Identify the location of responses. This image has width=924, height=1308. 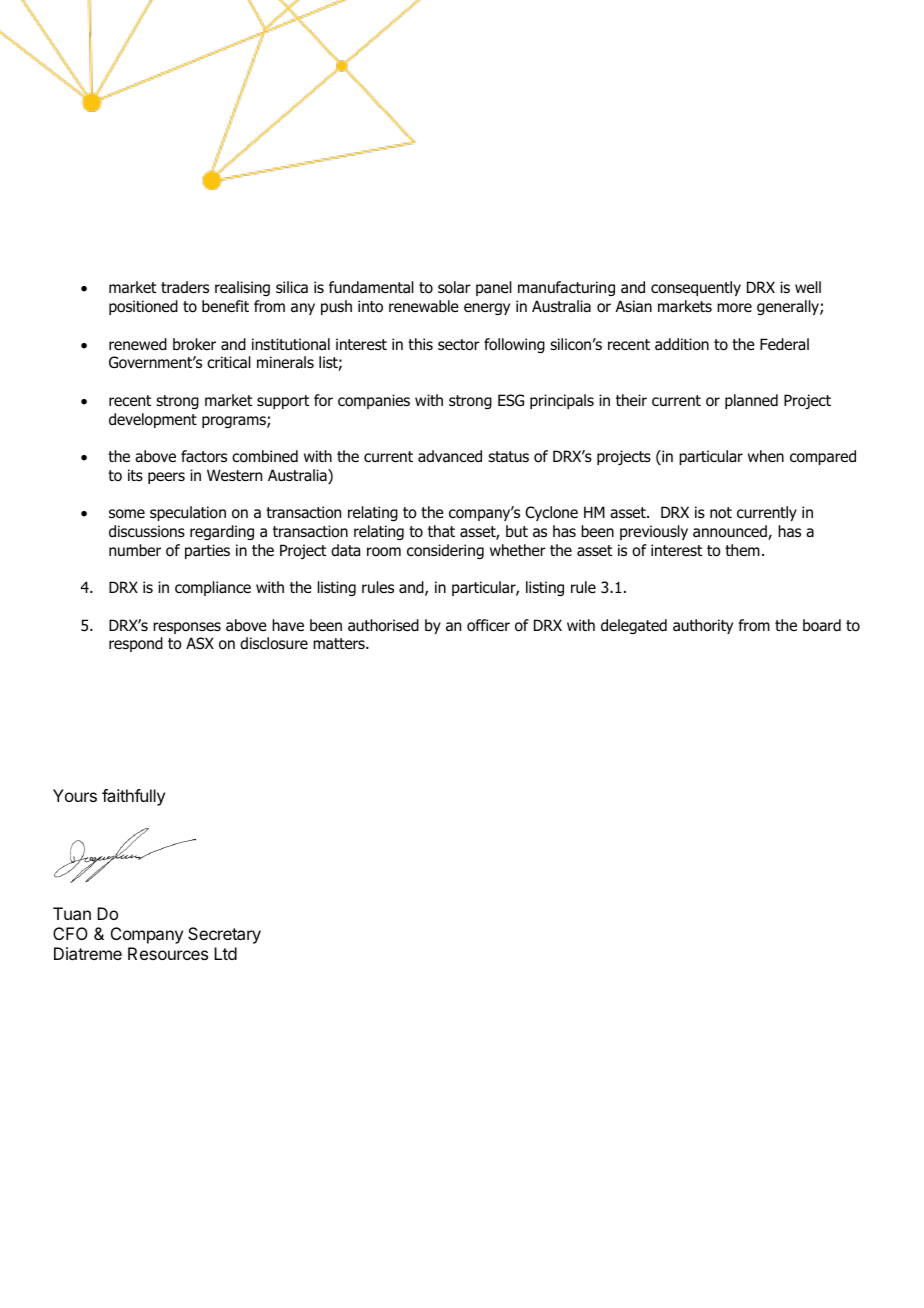
(187, 628).
